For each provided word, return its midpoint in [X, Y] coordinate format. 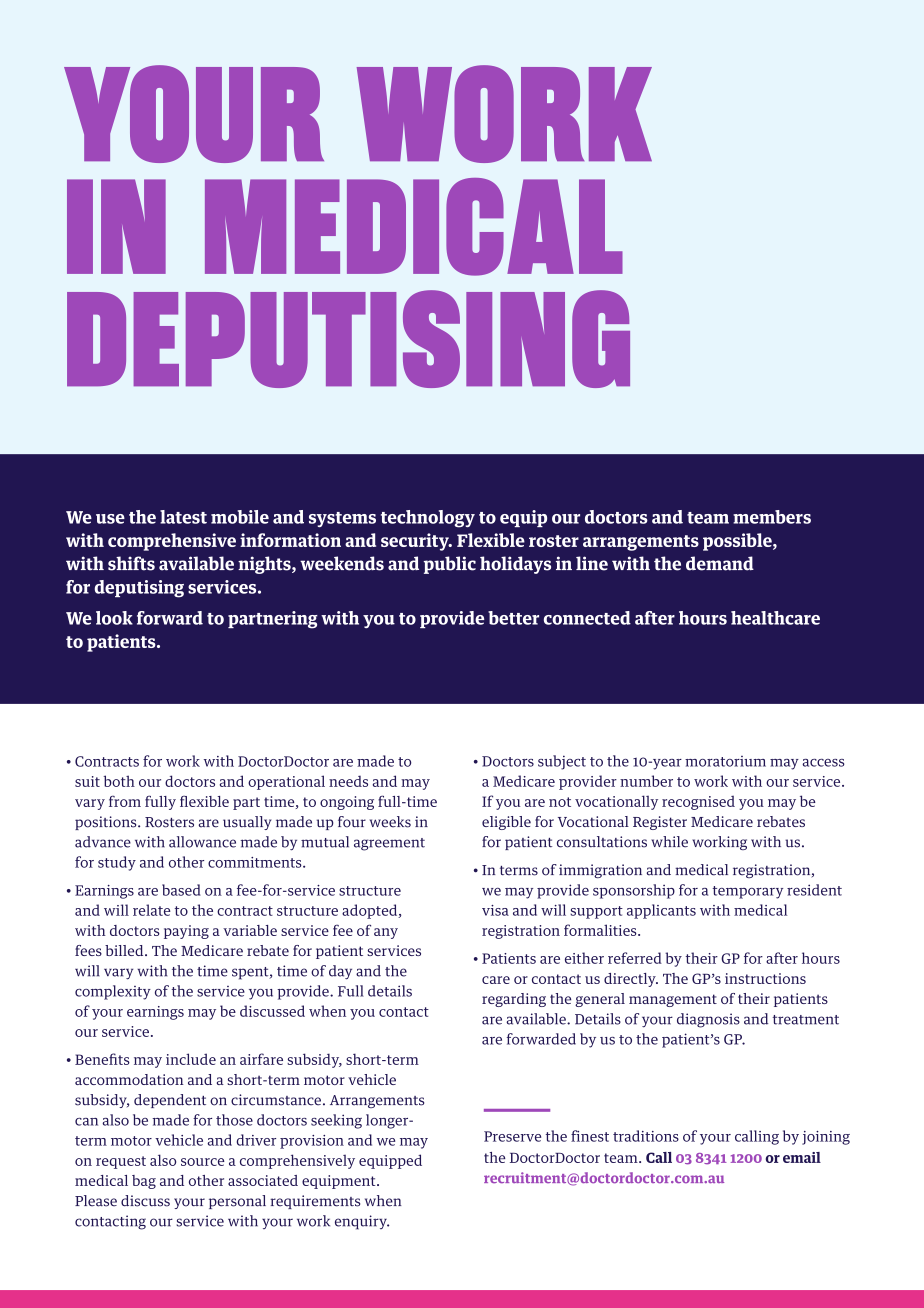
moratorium [725, 761]
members [772, 517]
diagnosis [708, 1020]
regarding [514, 1000]
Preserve [512, 1136]
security [416, 542]
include [191, 1059]
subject [562, 762]
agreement [389, 844]
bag [144, 1182]
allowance [202, 842]
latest [183, 517]
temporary [747, 892]
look [114, 618]
